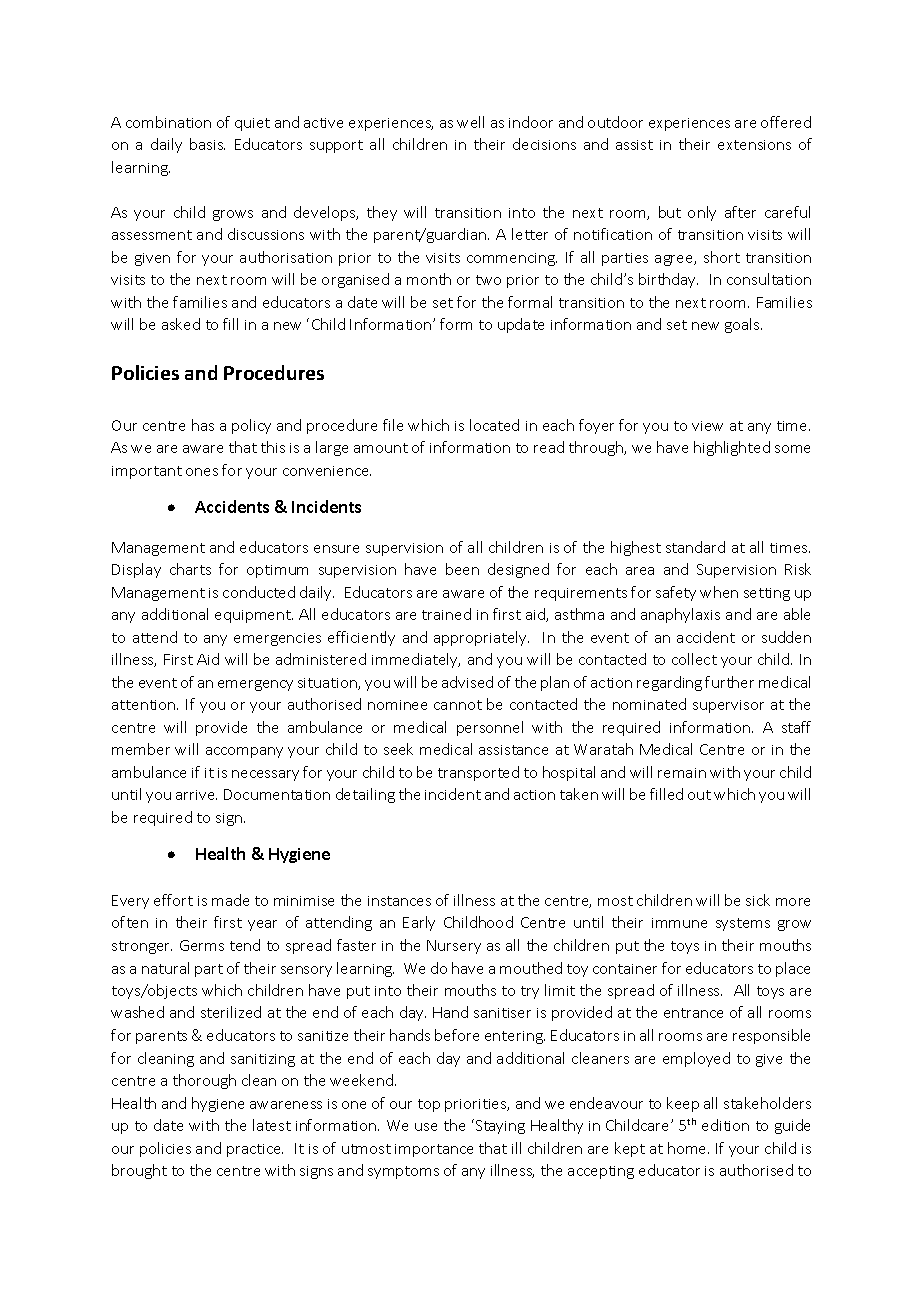  Describe the element at coordinates (725, 1125) in the document. I see `edition` at that location.
